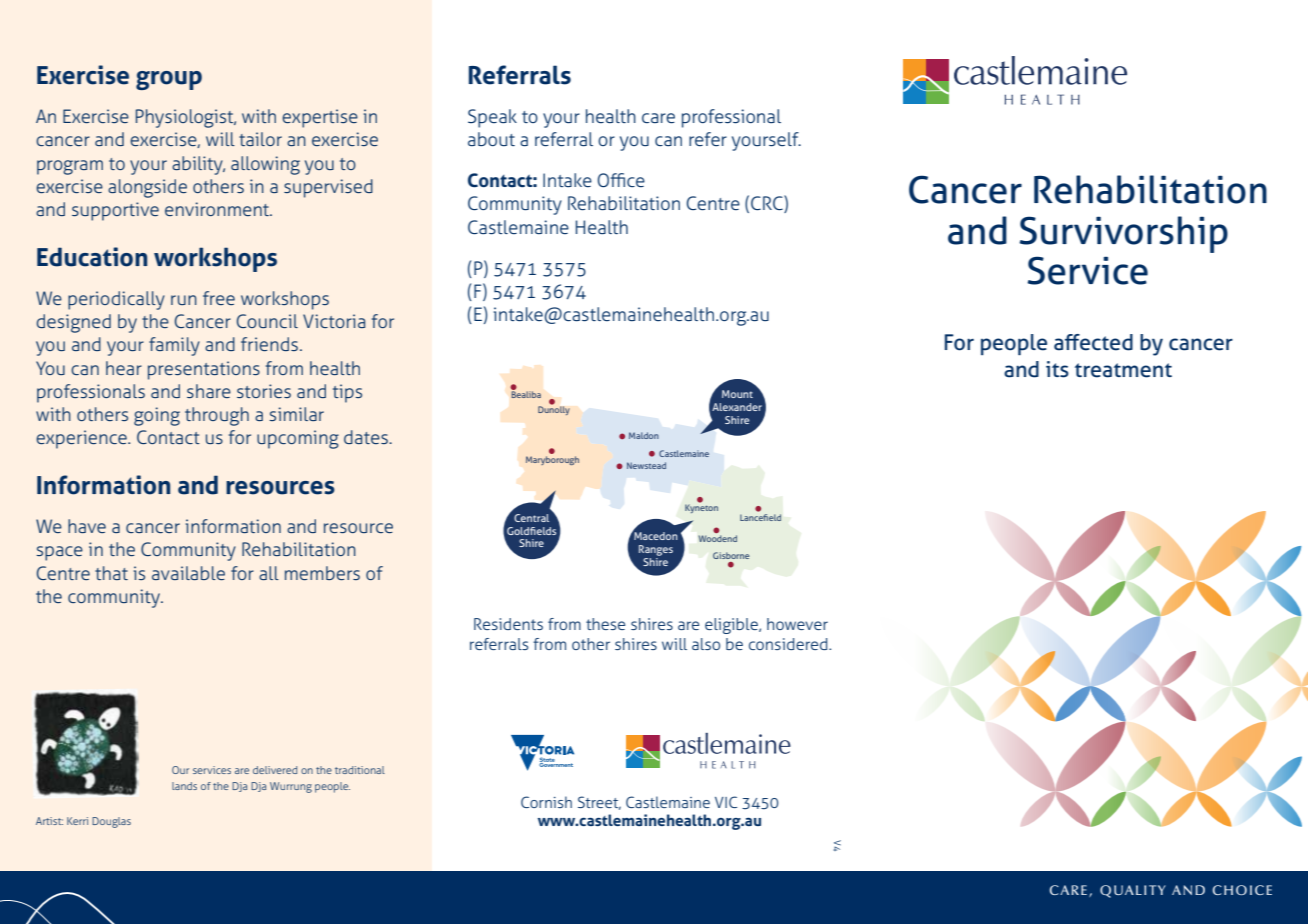 The height and width of the document is (924, 1308). I want to click on Survivorship, so click(1123, 234).
